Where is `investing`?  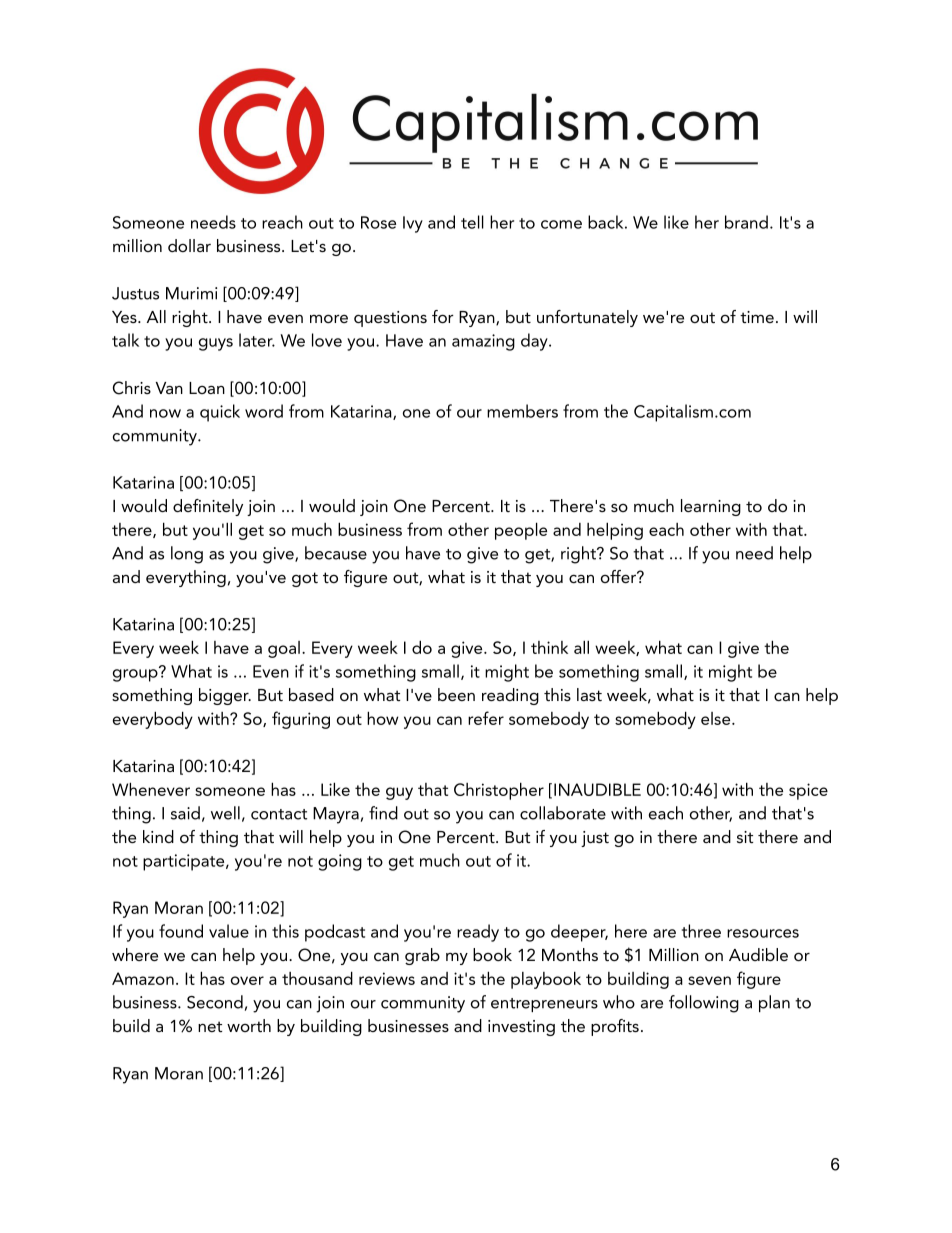 investing is located at coordinates (521, 1028).
